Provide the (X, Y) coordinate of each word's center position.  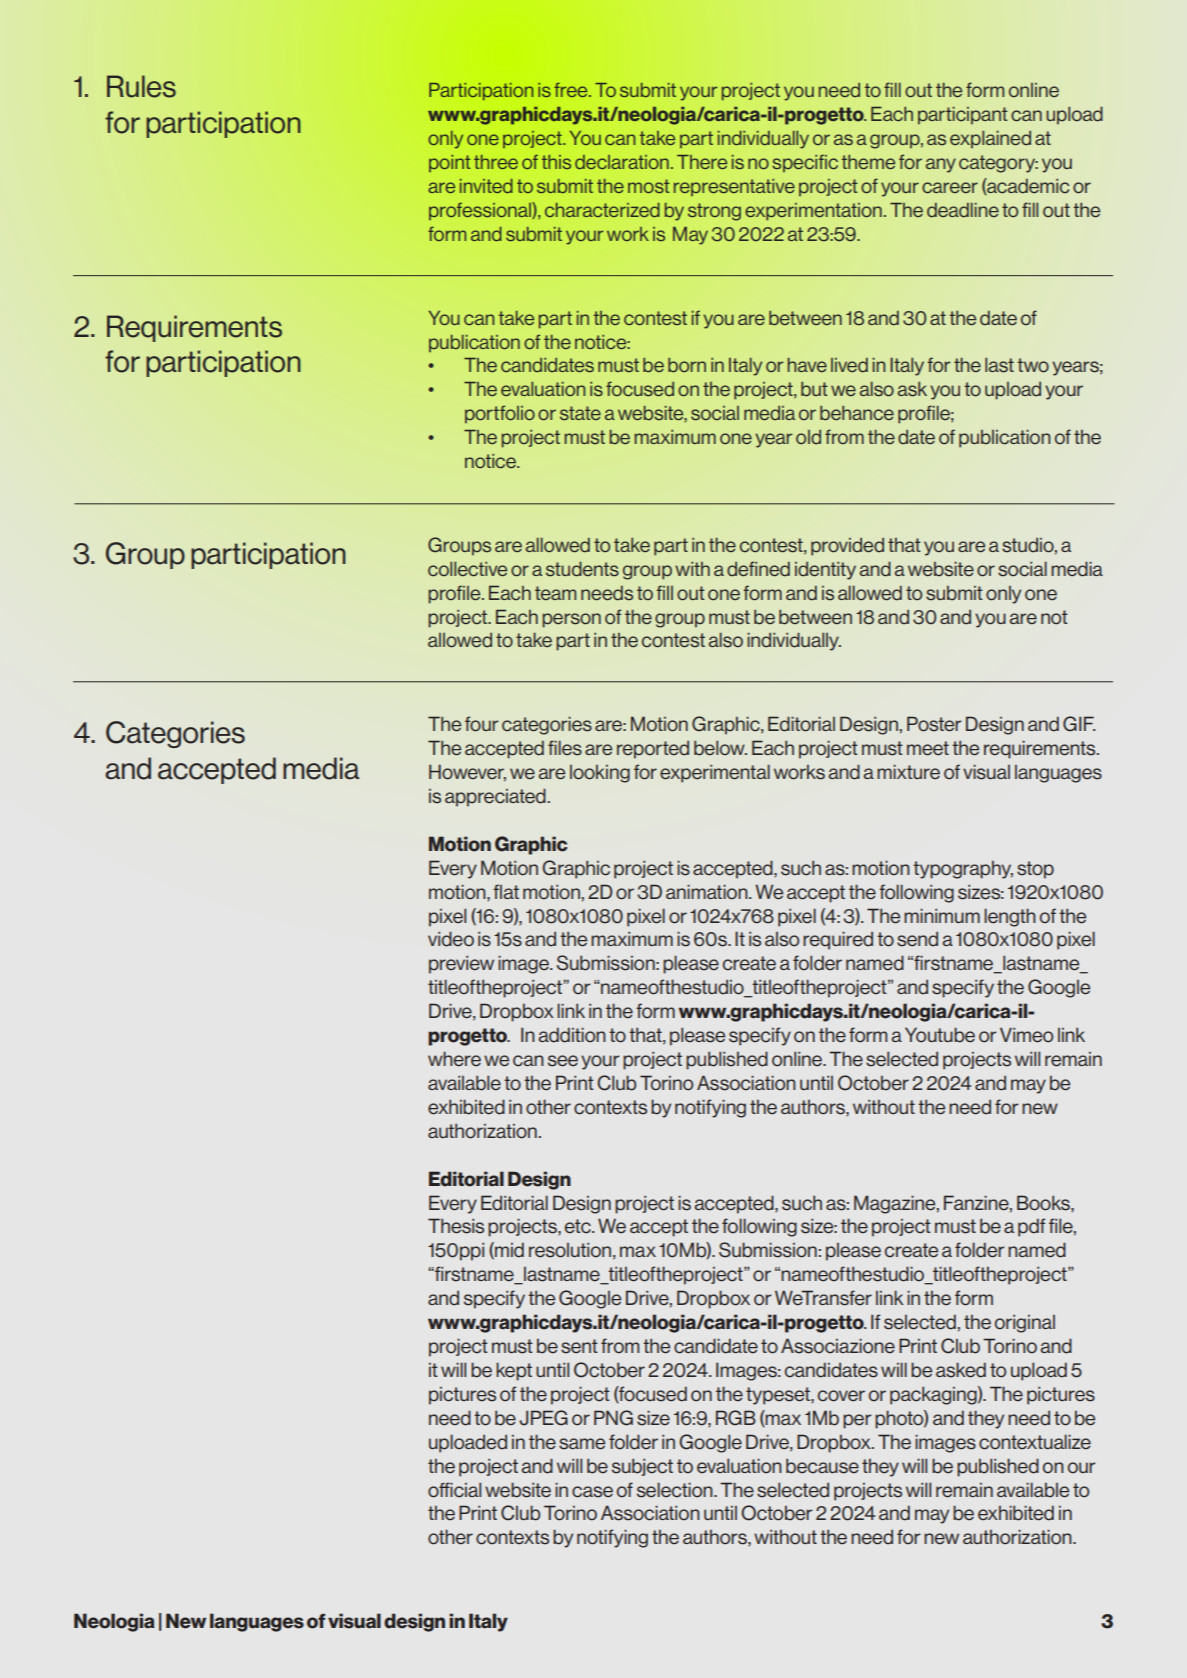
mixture (908, 771)
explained (990, 140)
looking (600, 774)
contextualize (1035, 1442)
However (467, 773)
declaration (622, 162)
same (582, 1444)
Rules (141, 86)
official (454, 1490)
